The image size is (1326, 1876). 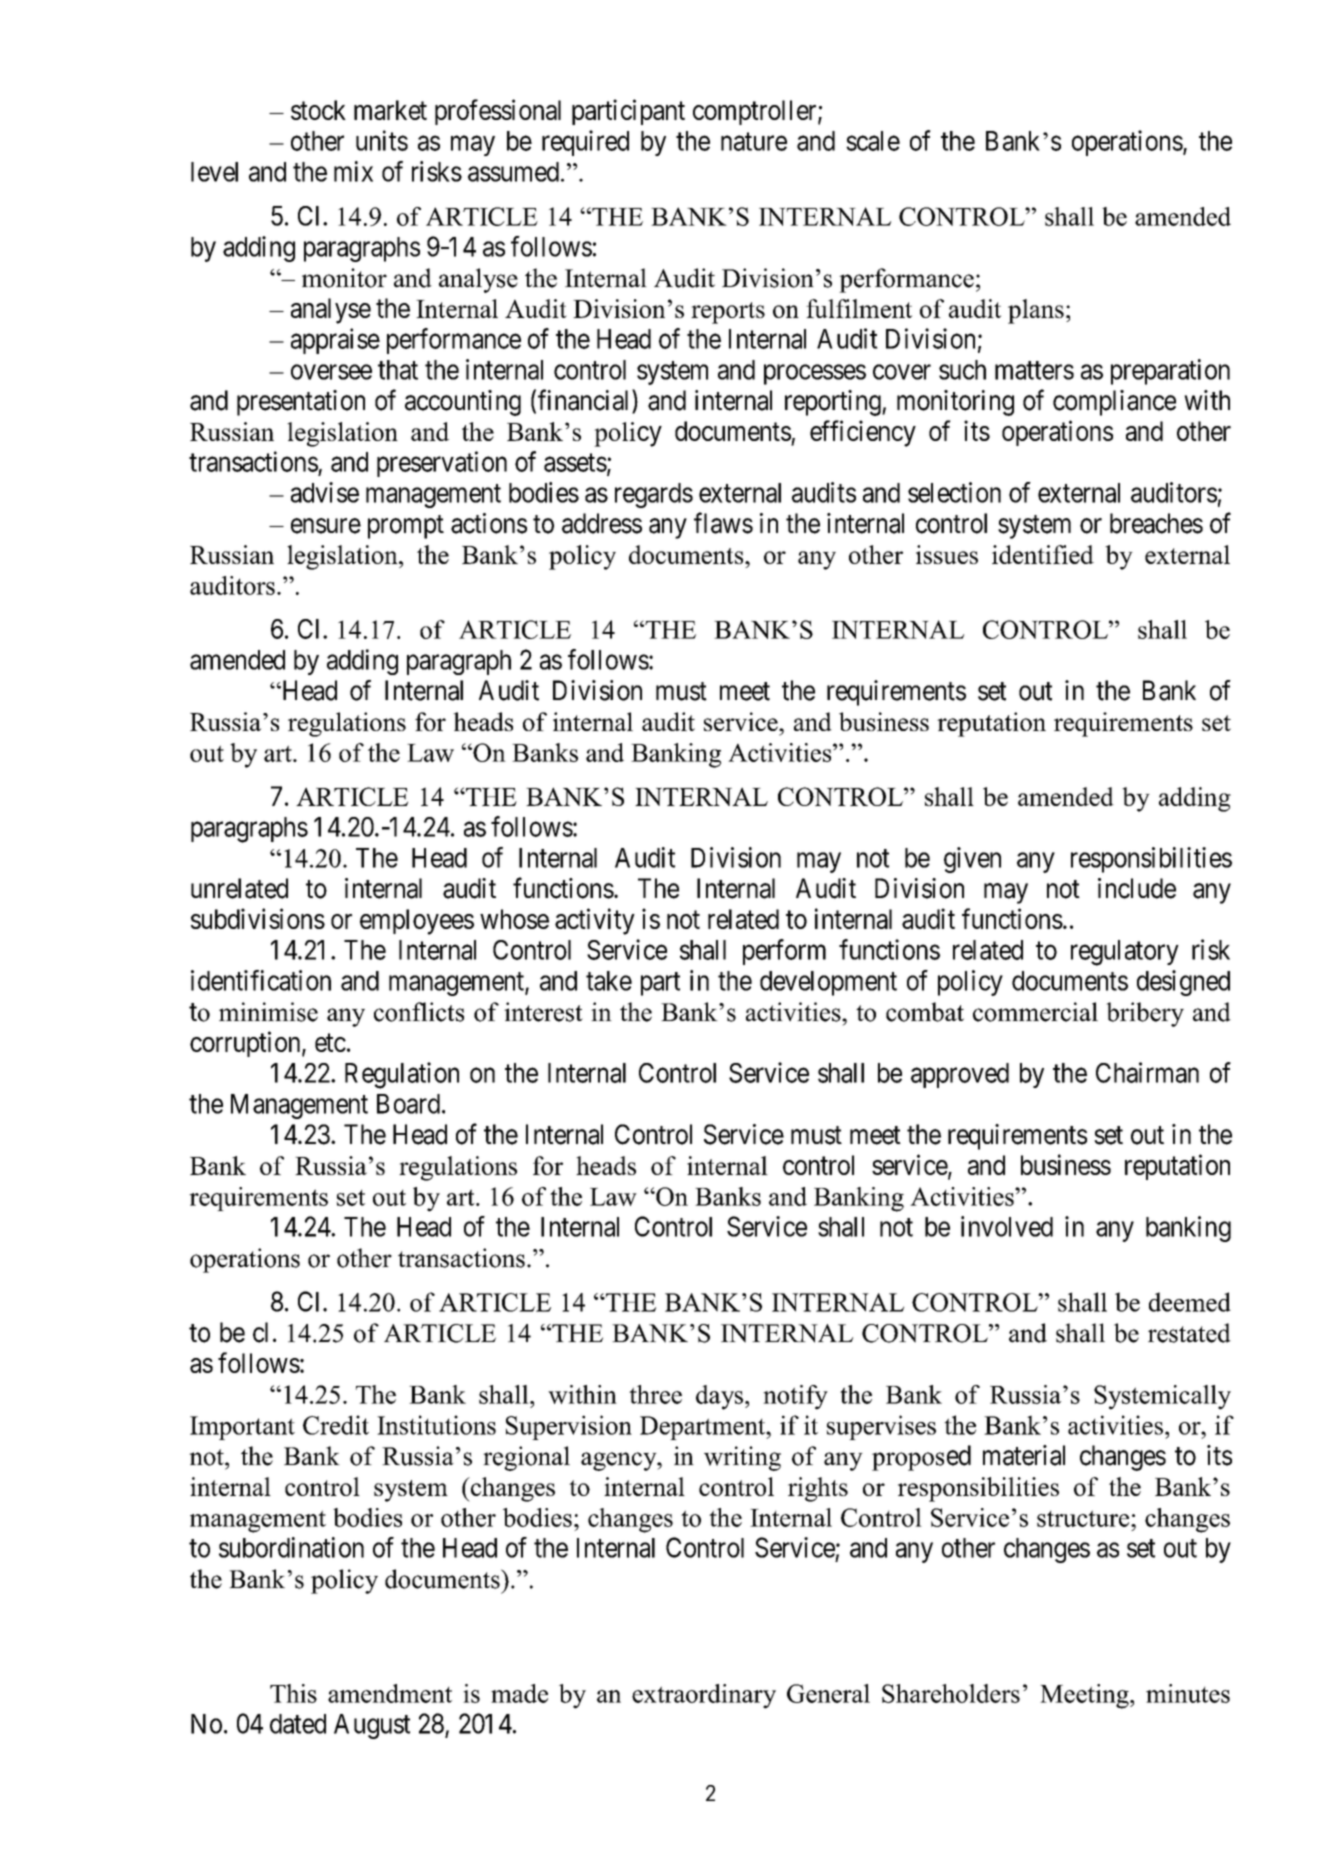 I want to click on identification, so click(x=261, y=980).
